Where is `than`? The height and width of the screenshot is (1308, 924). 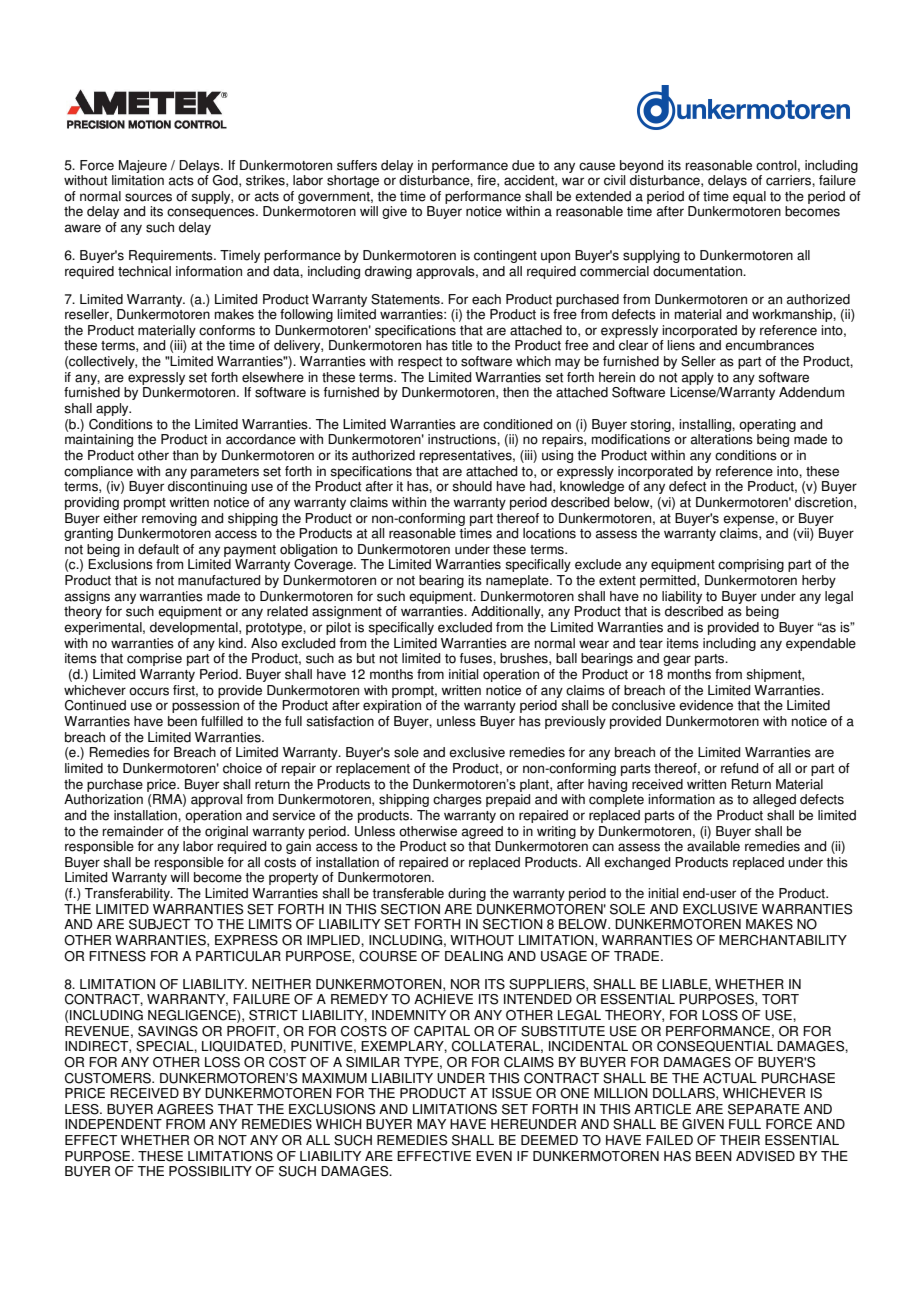 than is located at coordinates (185, 455).
